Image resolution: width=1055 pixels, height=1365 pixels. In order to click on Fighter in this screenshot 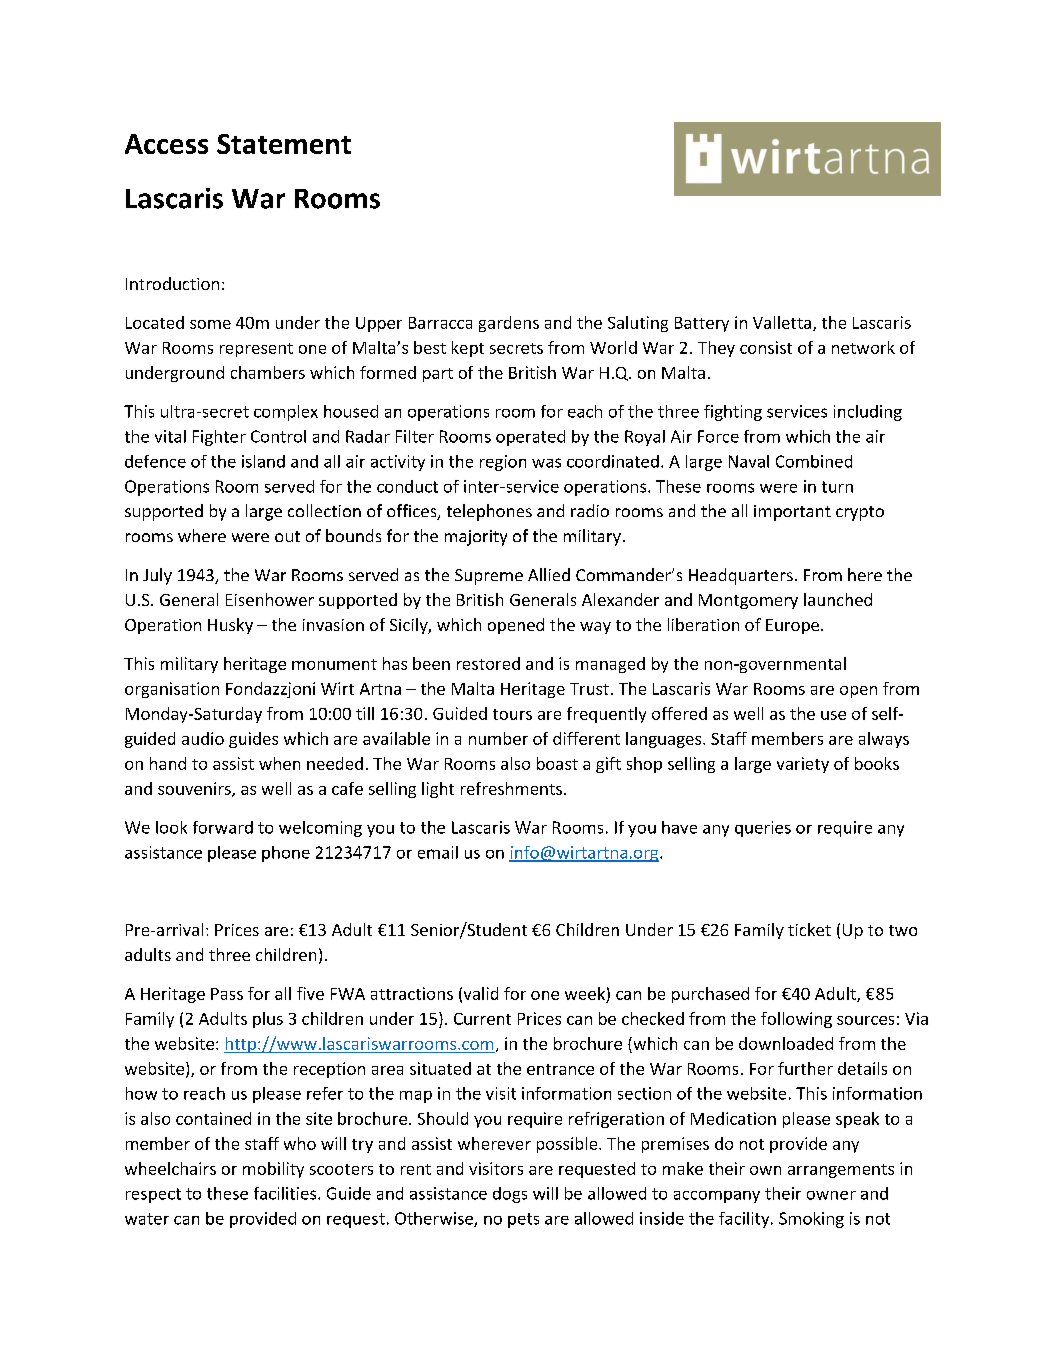, I will do `click(219, 438)`.
